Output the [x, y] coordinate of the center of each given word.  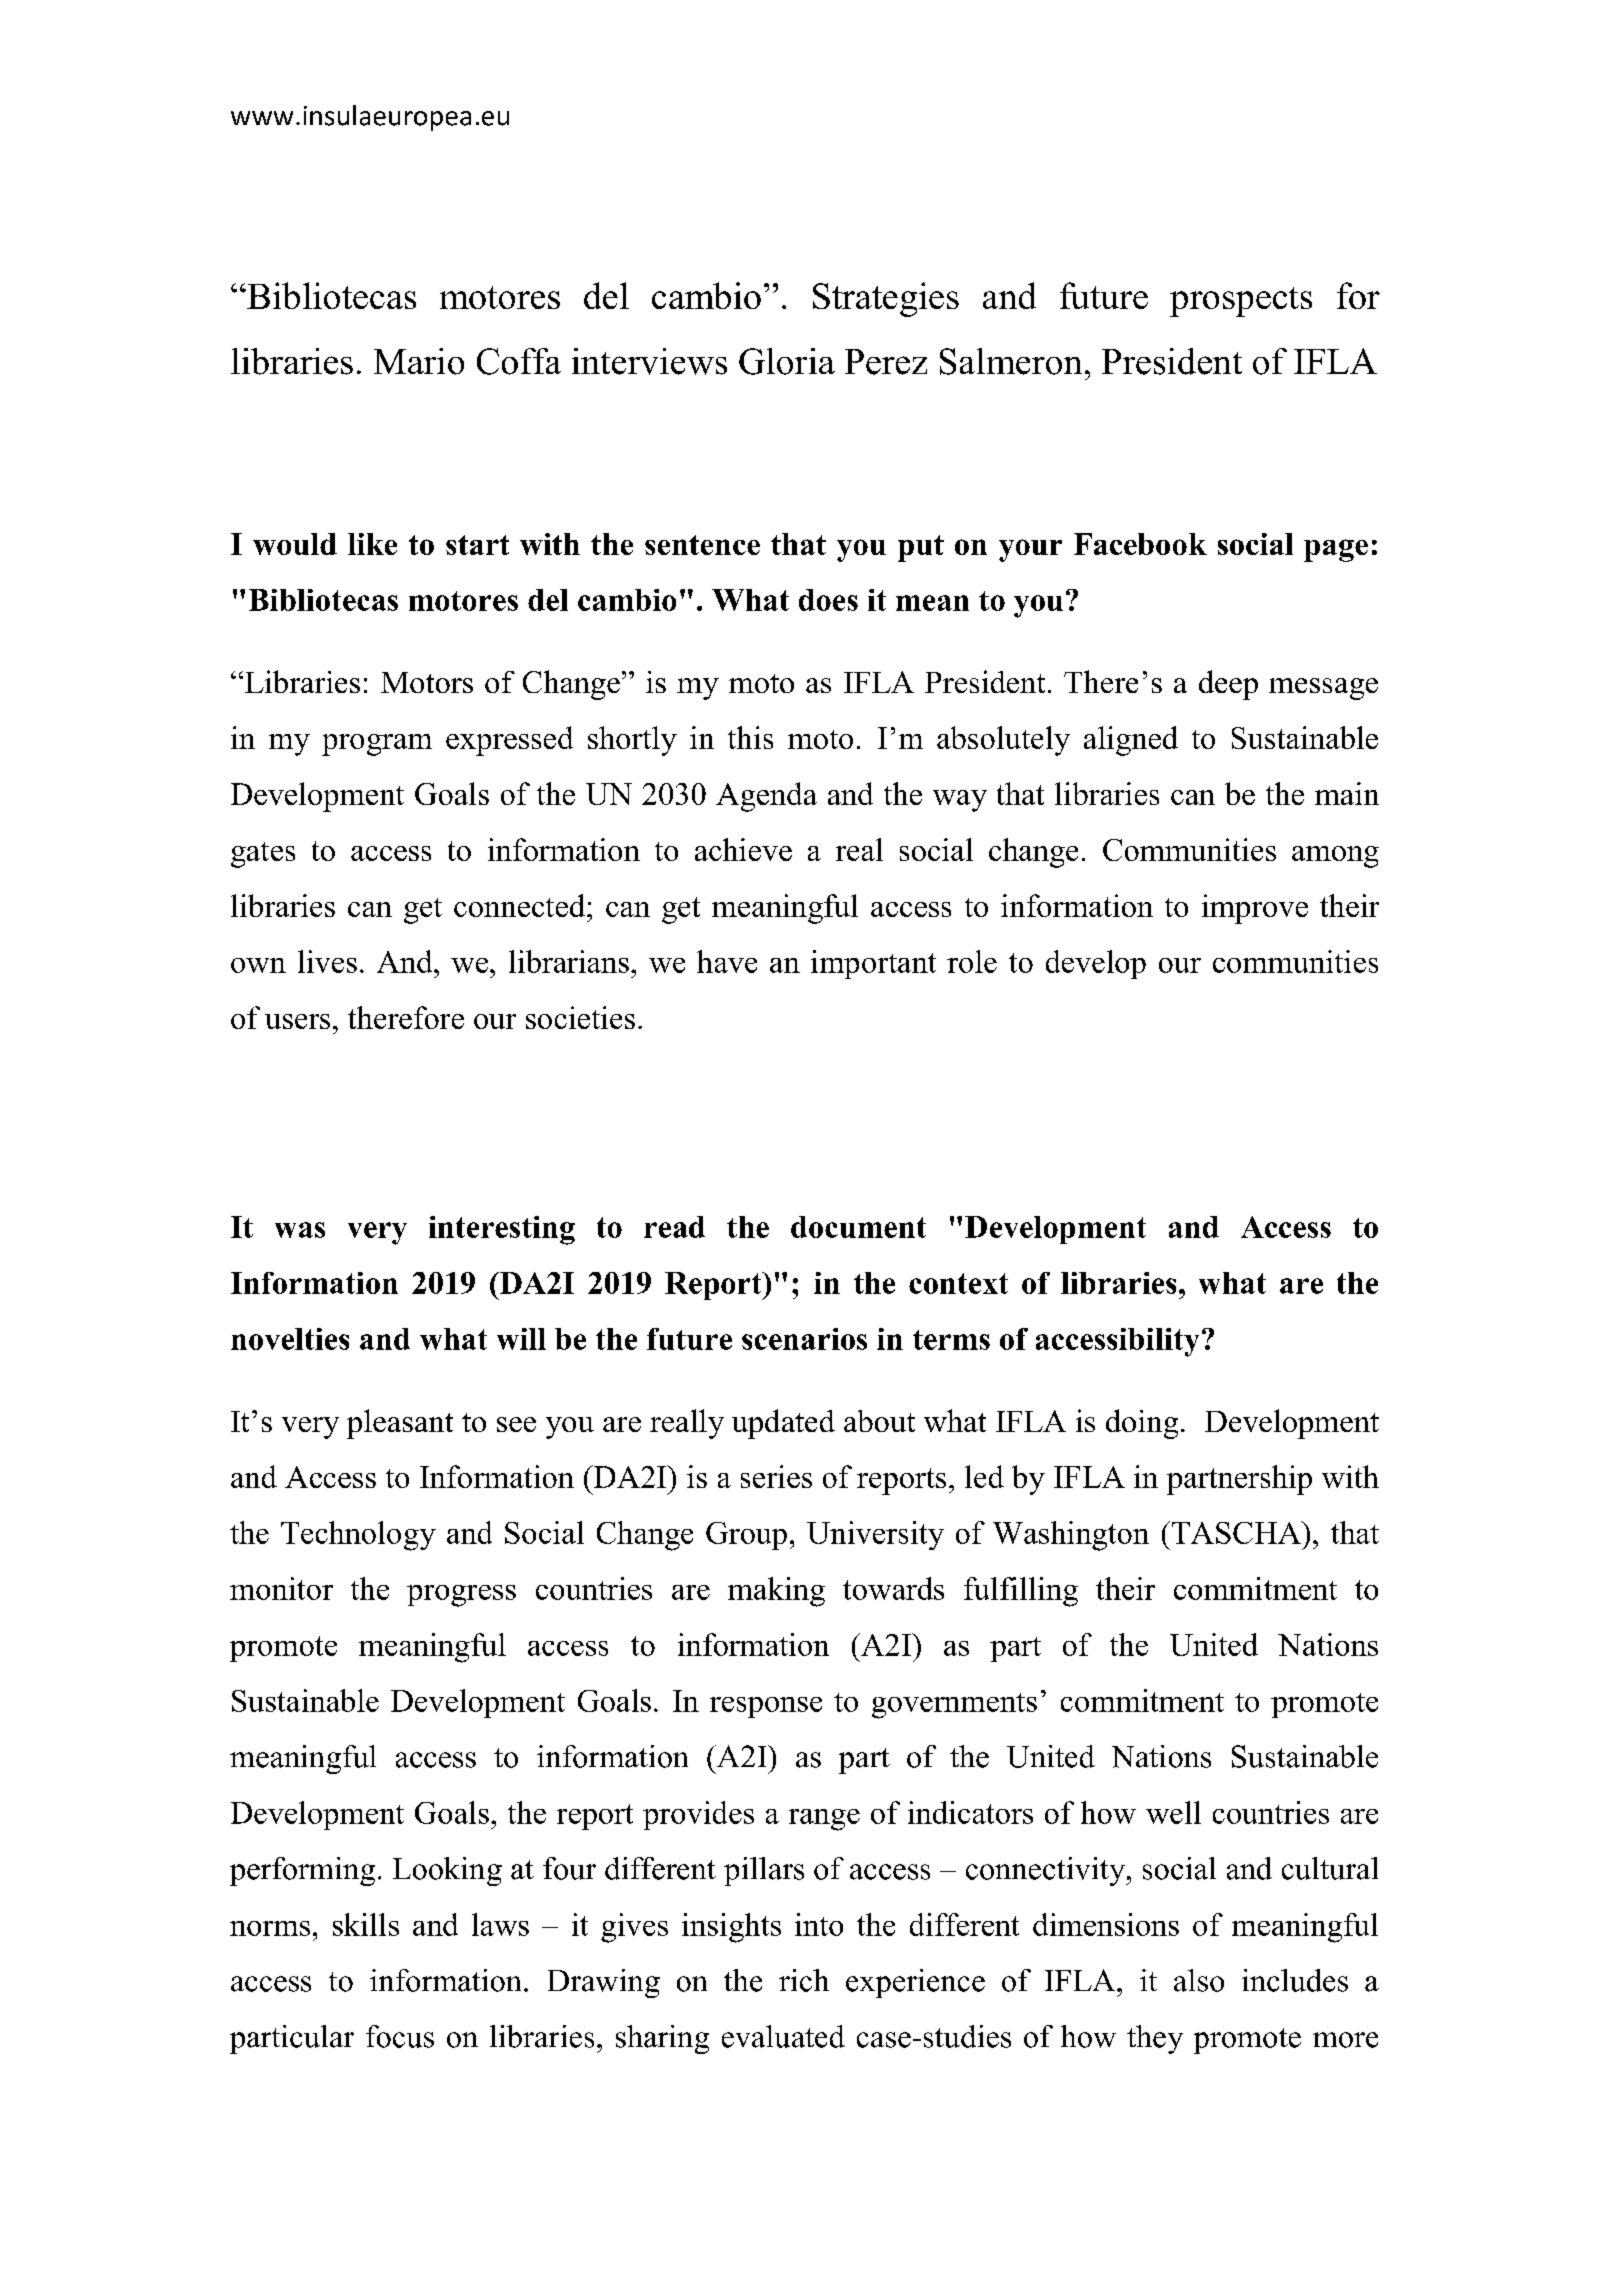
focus [400, 2036]
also [1199, 1980]
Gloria [787, 361]
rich [804, 1980]
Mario [419, 361]
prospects [1241, 302]
